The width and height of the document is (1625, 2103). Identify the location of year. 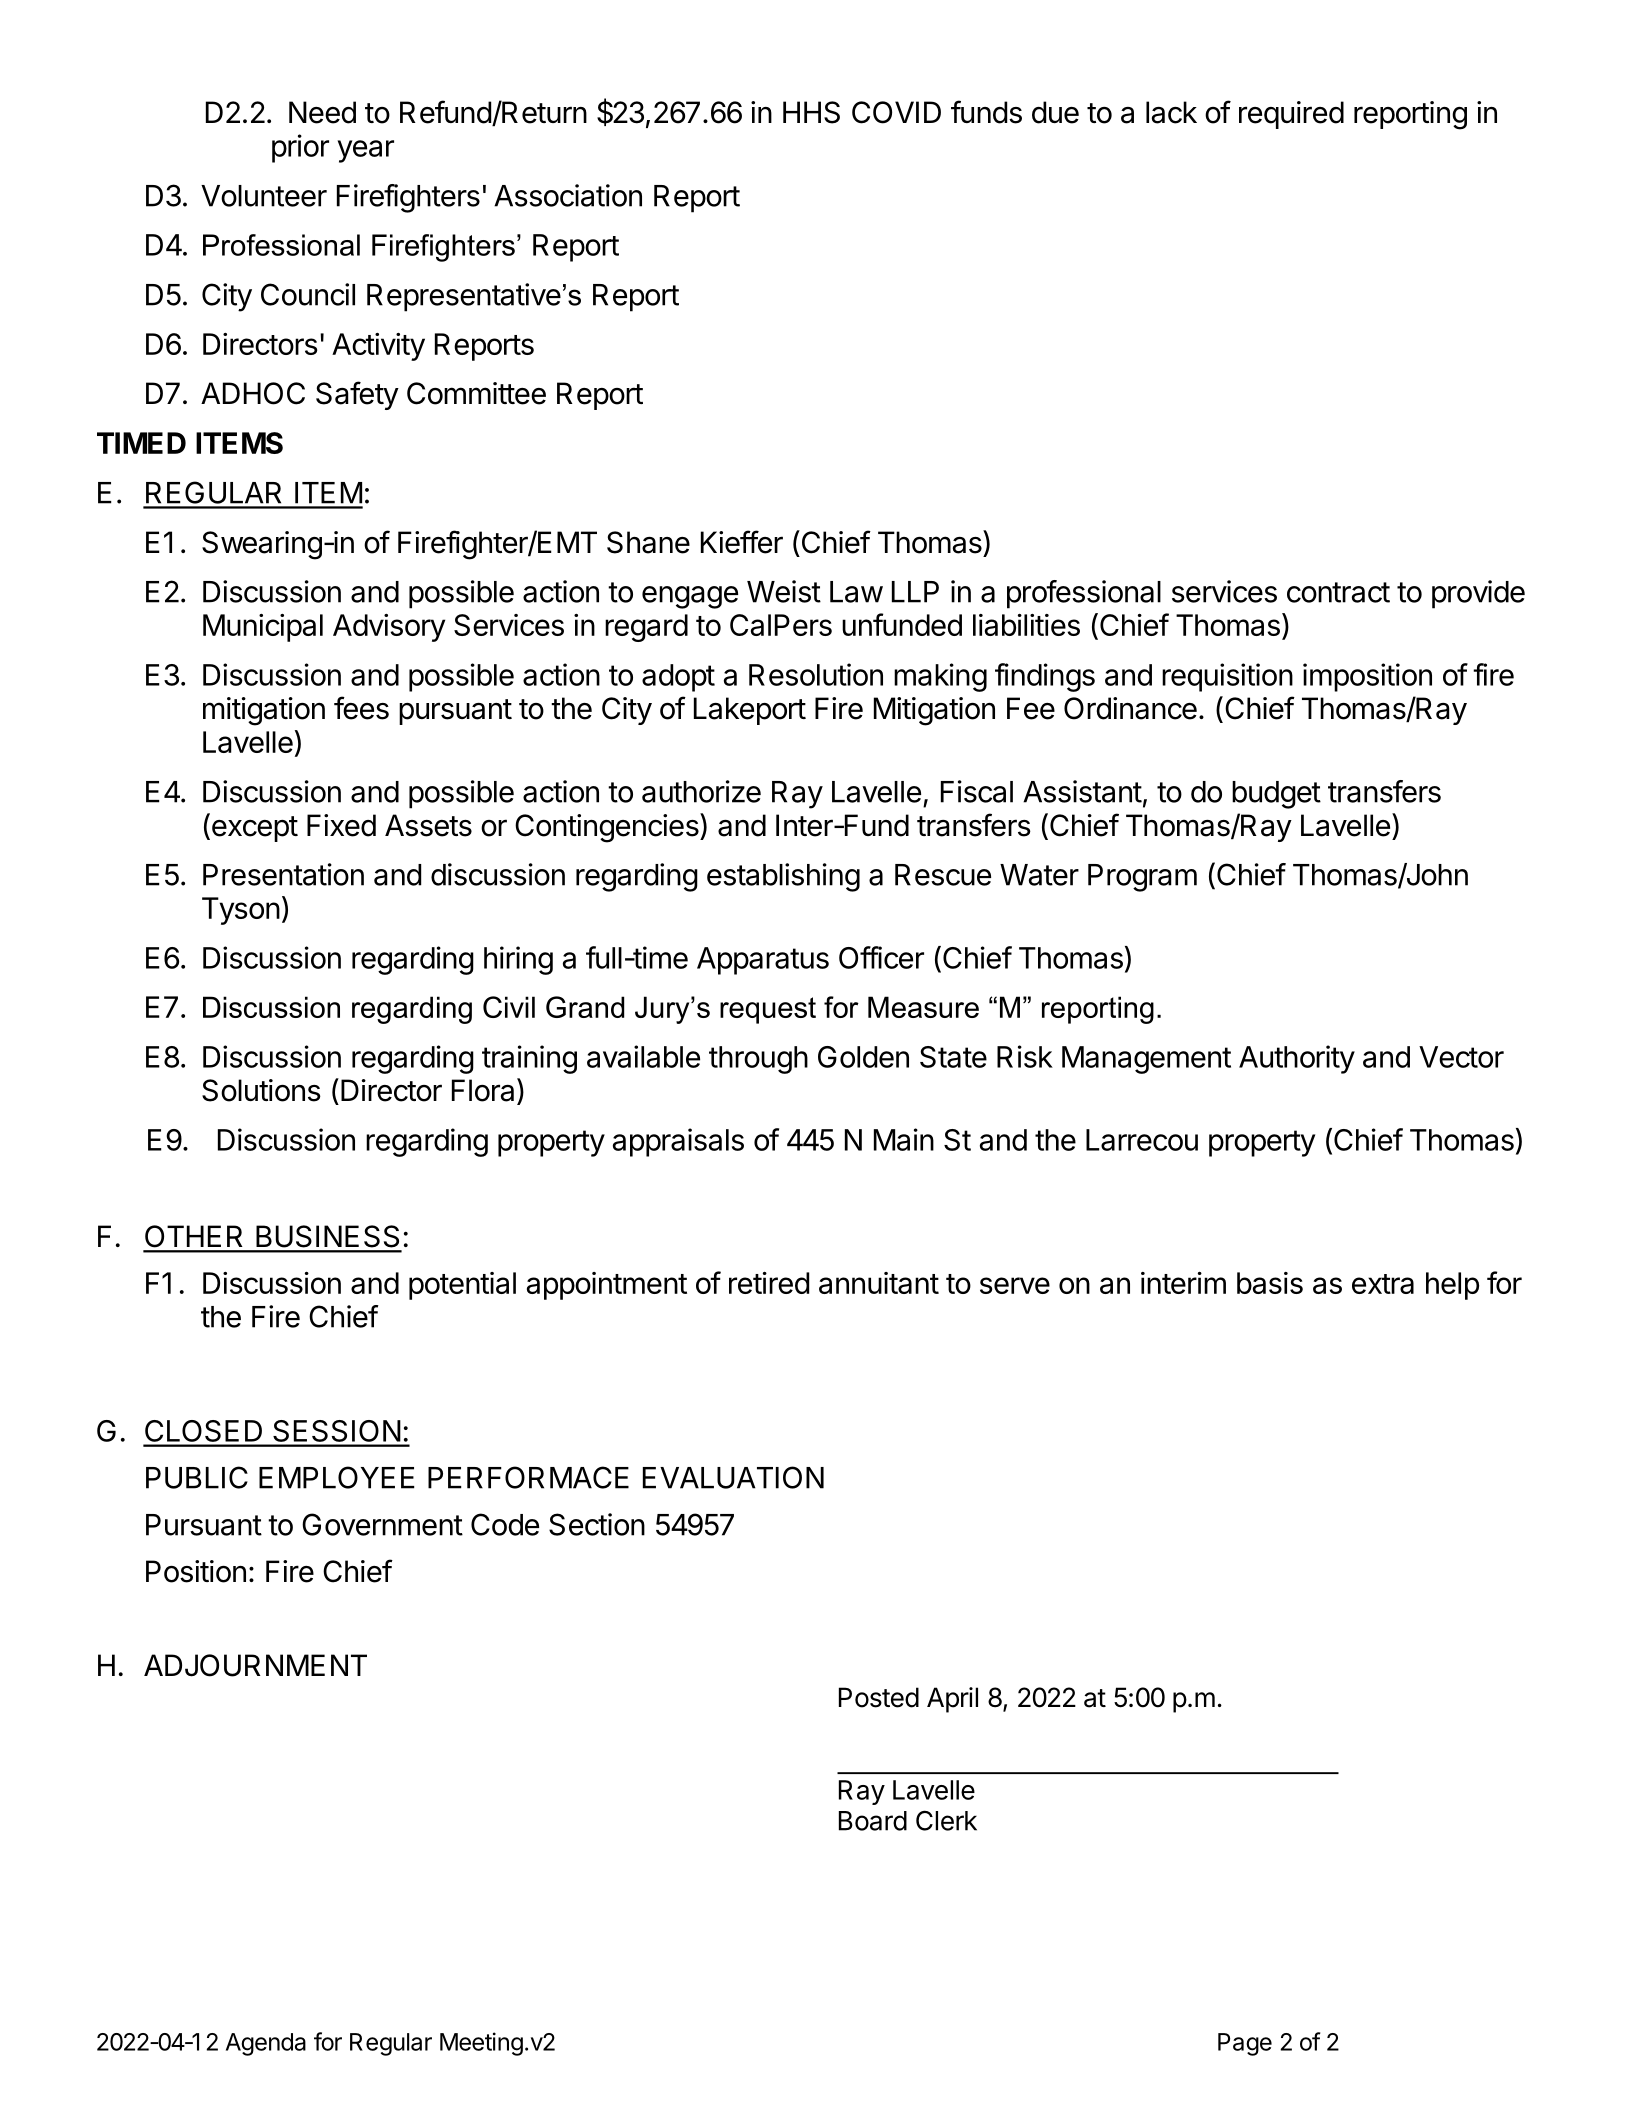
(365, 151).
